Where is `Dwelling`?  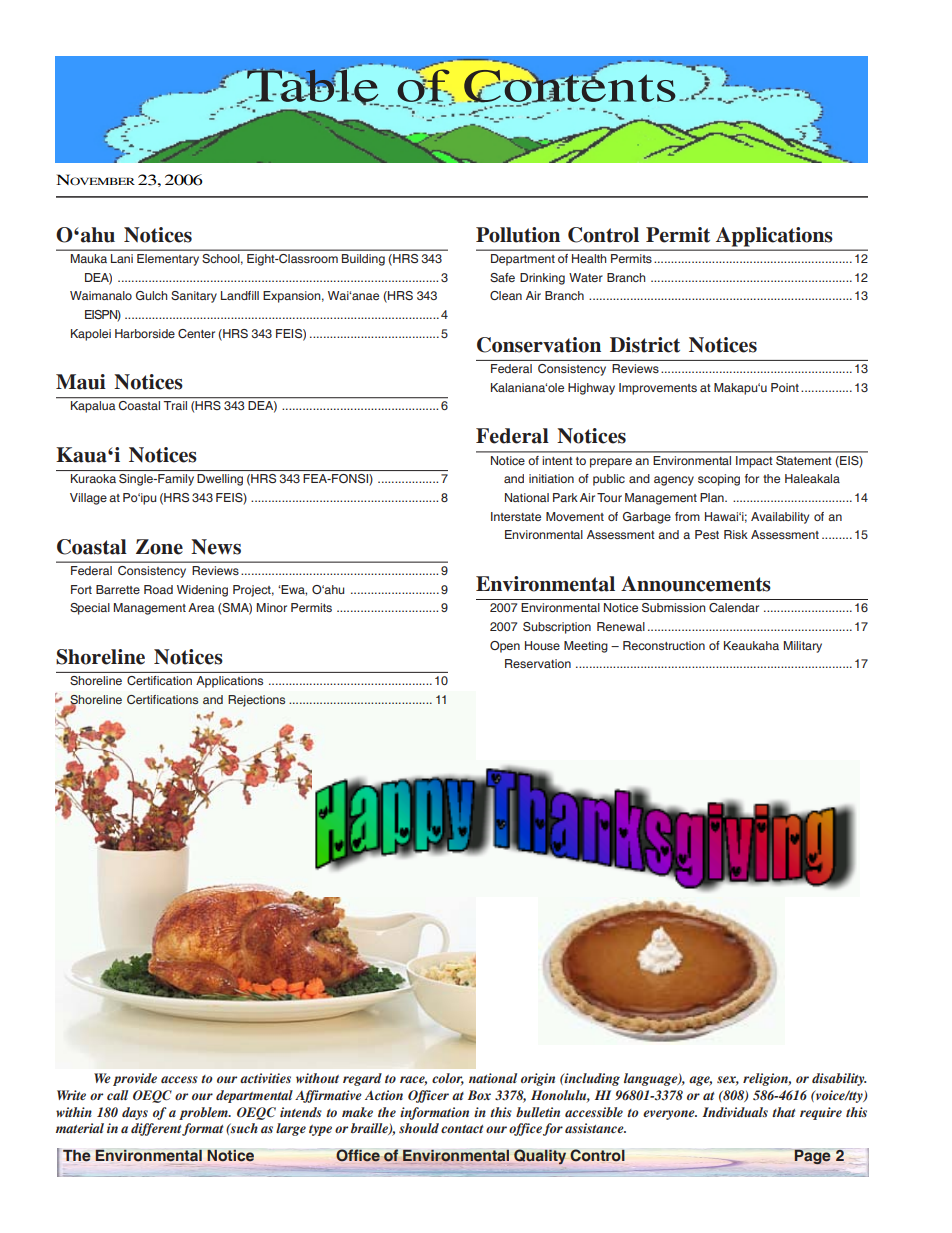 Dwelling is located at coordinates (220, 480).
